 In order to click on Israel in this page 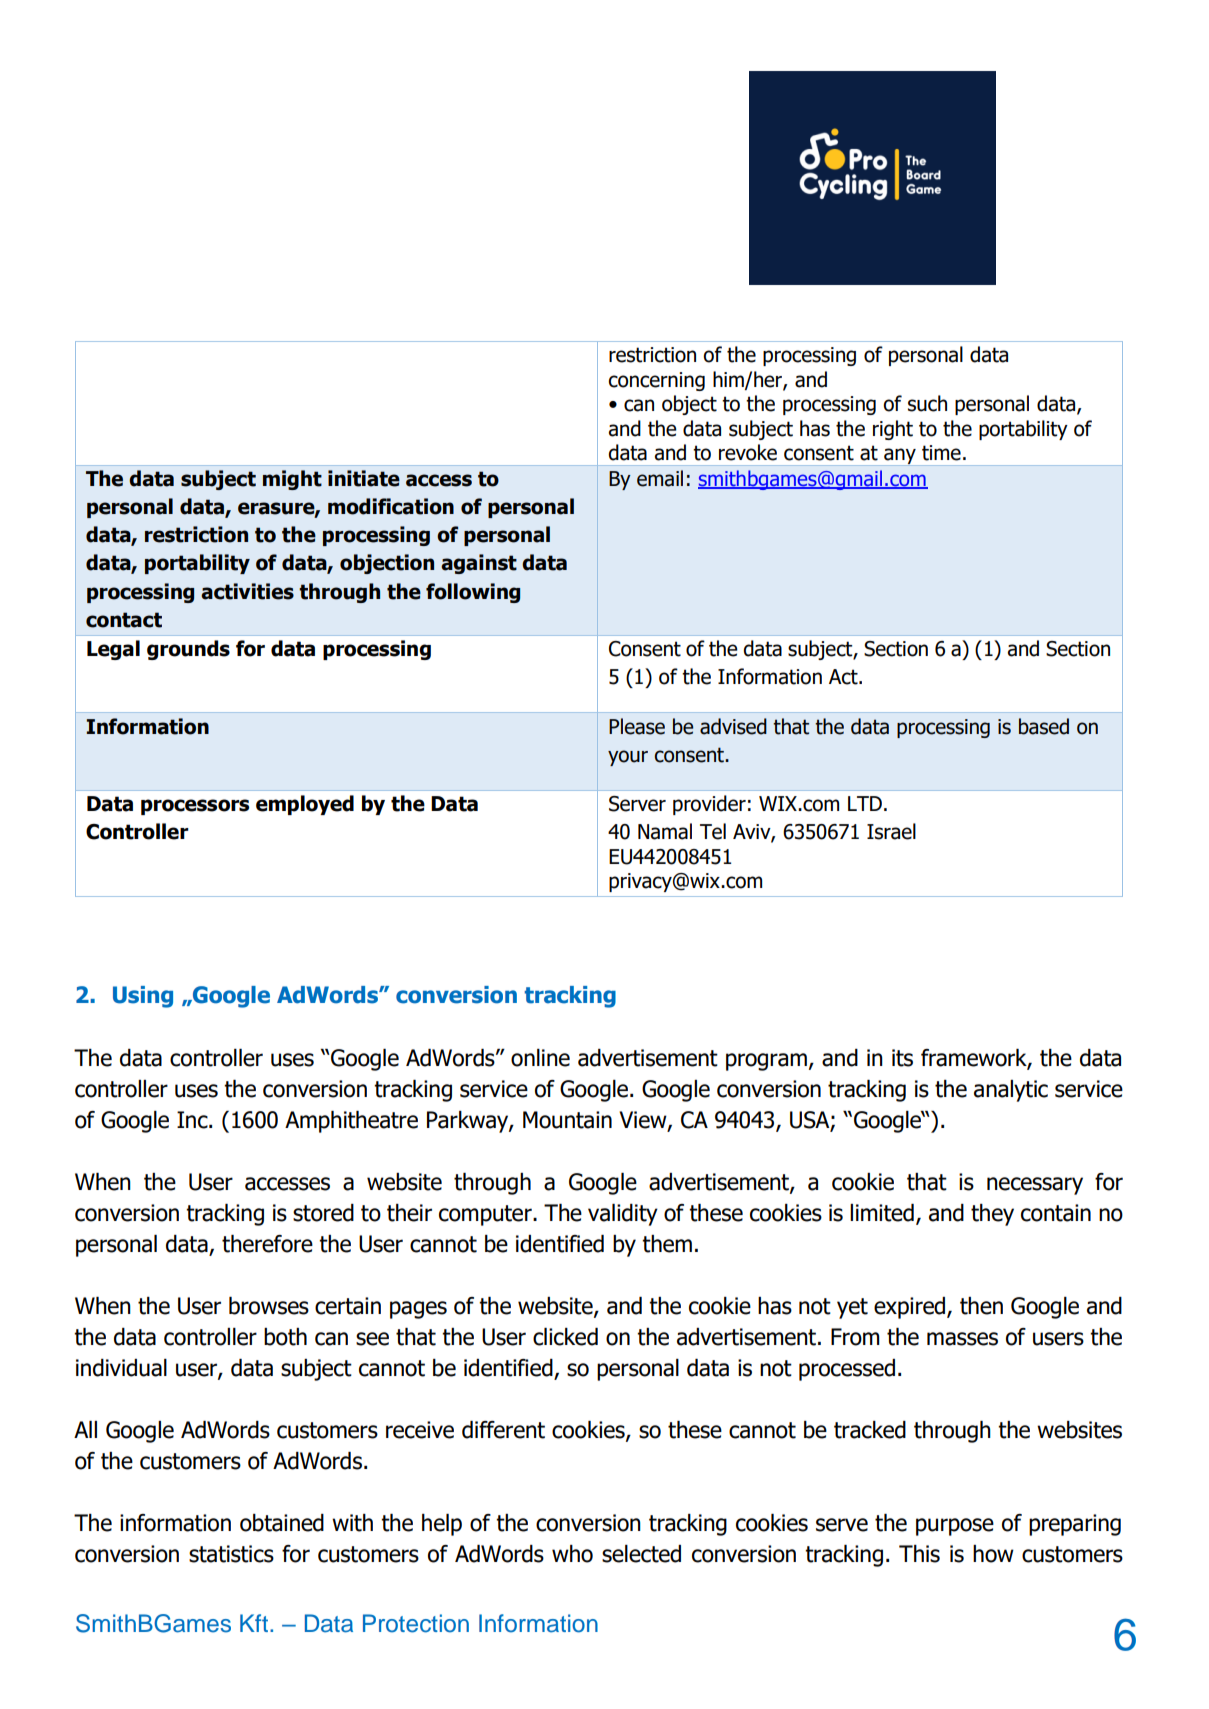, I will do `click(891, 831)`.
